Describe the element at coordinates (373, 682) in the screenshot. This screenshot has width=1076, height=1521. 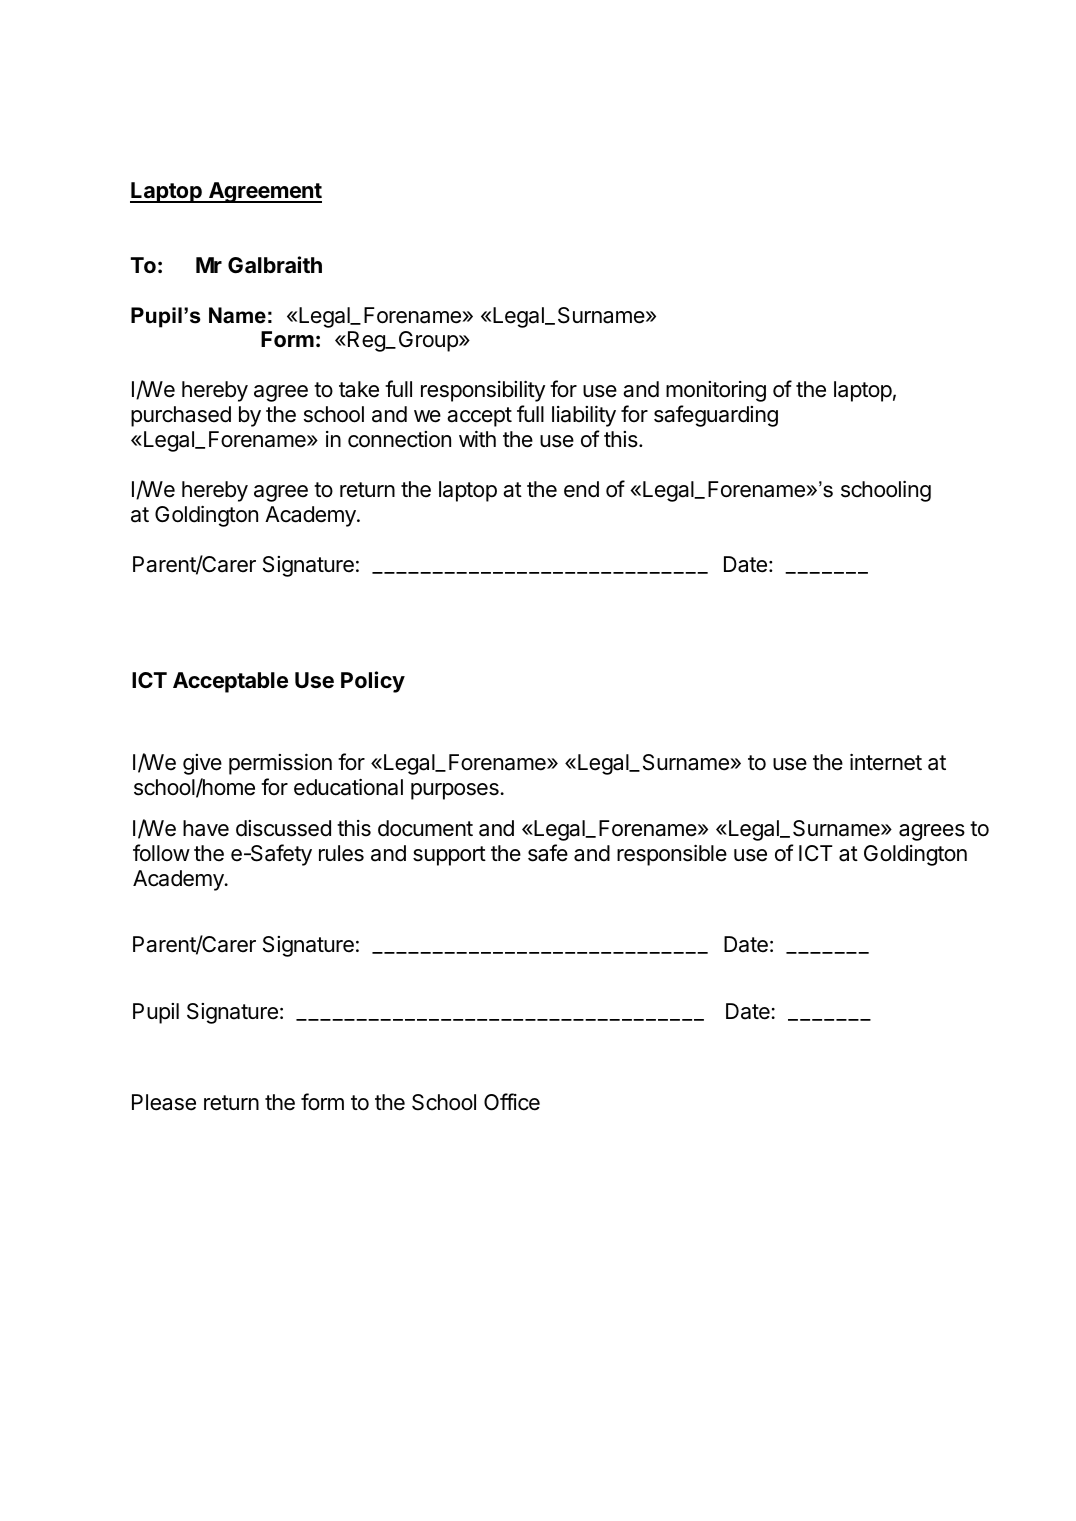
I see `Policy` at that location.
